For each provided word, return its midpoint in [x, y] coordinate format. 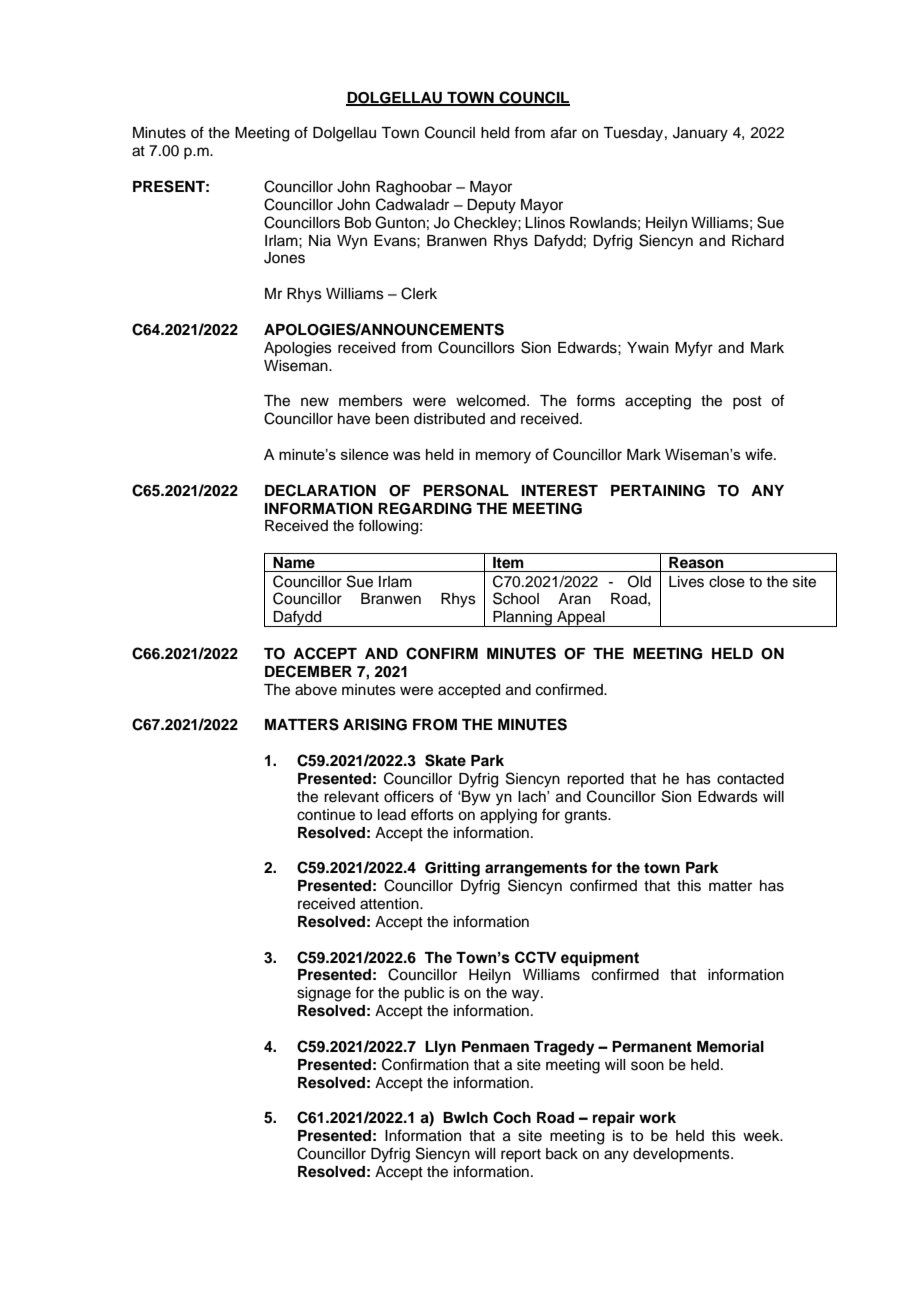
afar [564, 132]
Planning [522, 619]
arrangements [536, 870]
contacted [750, 779]
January [700, 134]
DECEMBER [308, 671]
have [354, 419]
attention [390, 904]
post [747, 402]
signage [324, 994]
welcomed [492, 401]
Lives [686, 582]
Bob [358, 223]
